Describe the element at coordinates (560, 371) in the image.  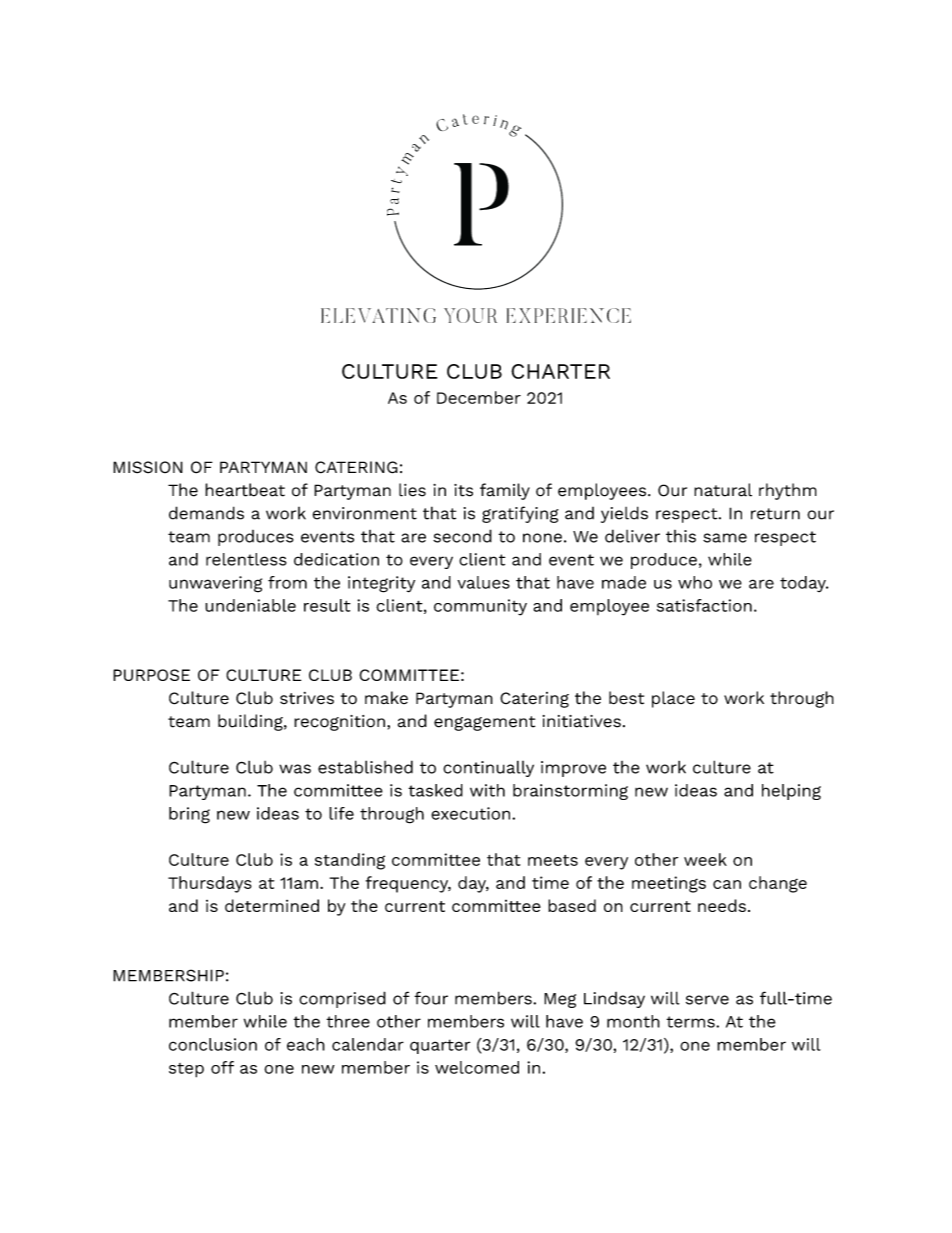
I see `CHARTER` at that location.
